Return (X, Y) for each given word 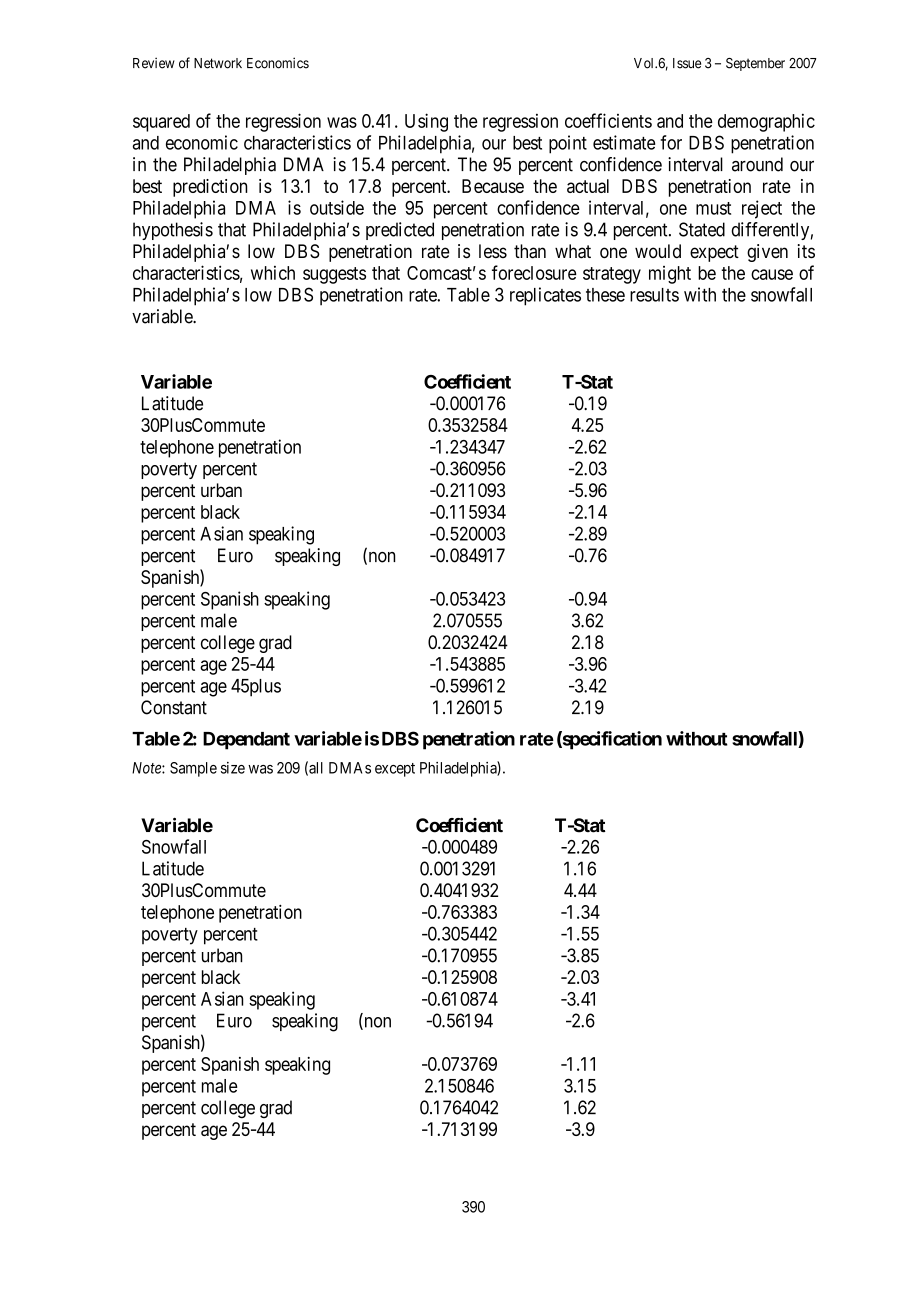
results (654, 295)
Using (426, 122)
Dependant (246, 741)
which (273, 273)
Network (218, 63)
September (755, 64)
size (233, 768)
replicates (545, 296)
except (395, 770)
